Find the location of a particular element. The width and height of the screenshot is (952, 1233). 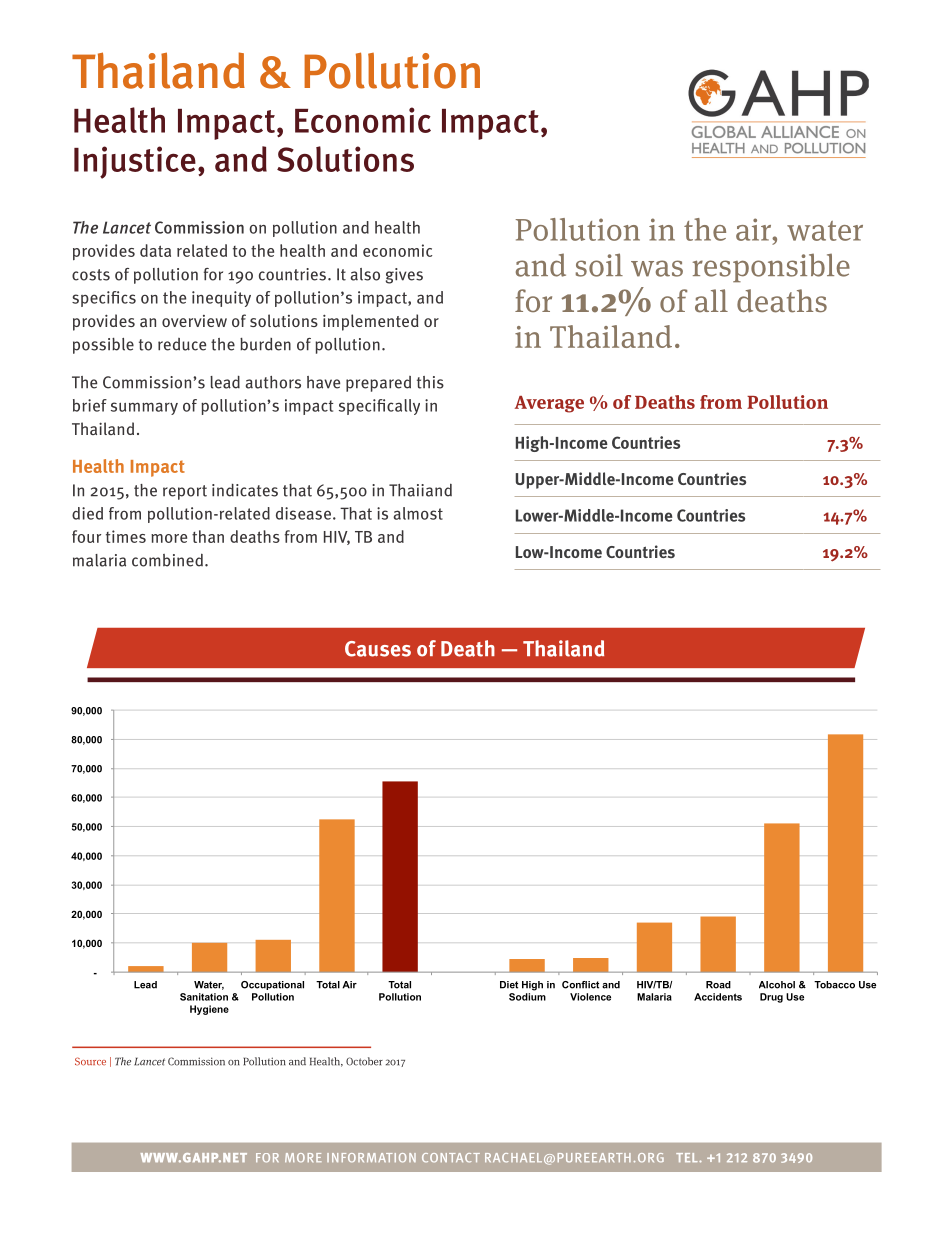

Road is located at coordinates (718, 985).
